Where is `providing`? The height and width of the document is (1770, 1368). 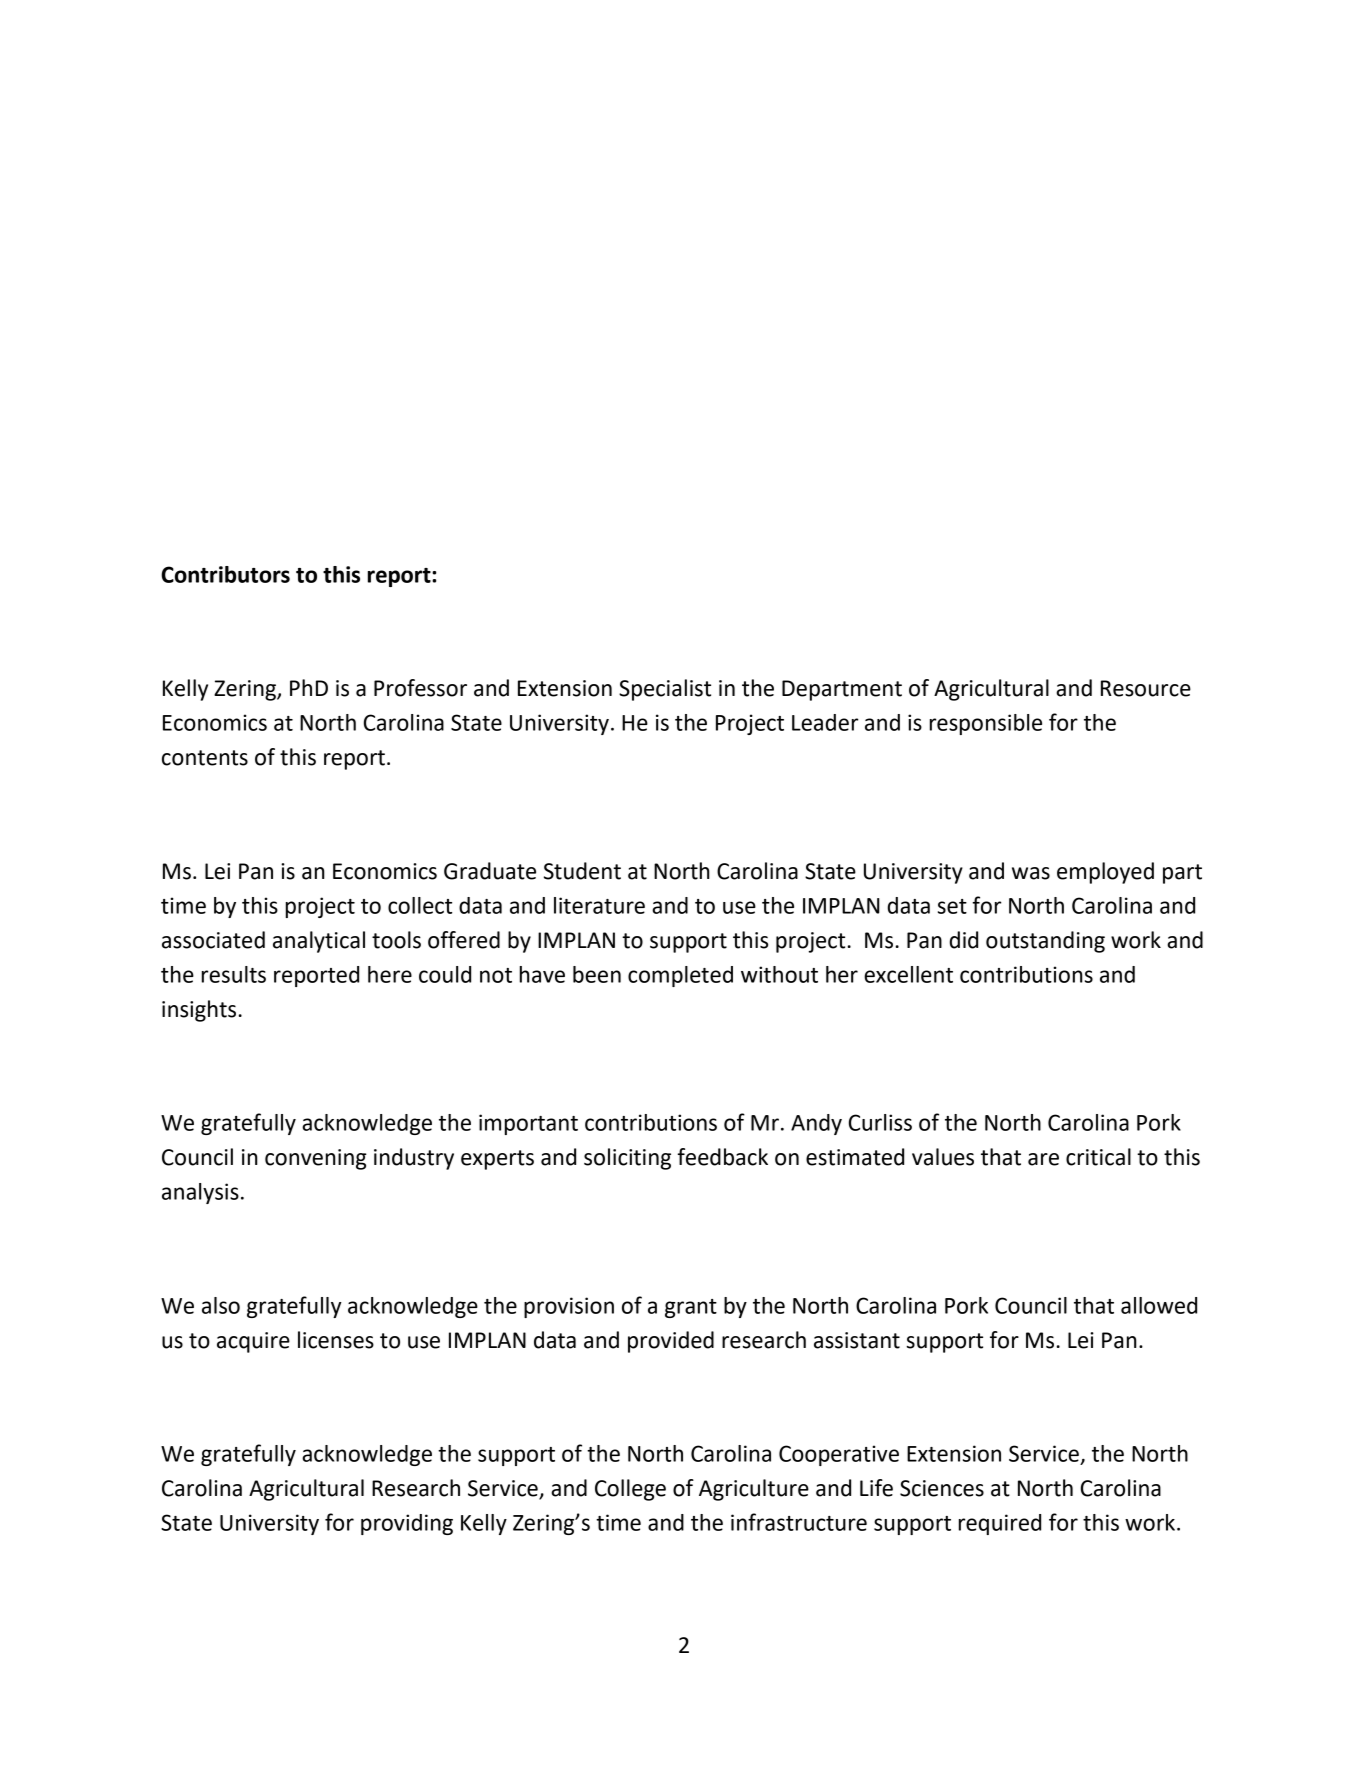
providing is located at coordinates (407, 1524).
